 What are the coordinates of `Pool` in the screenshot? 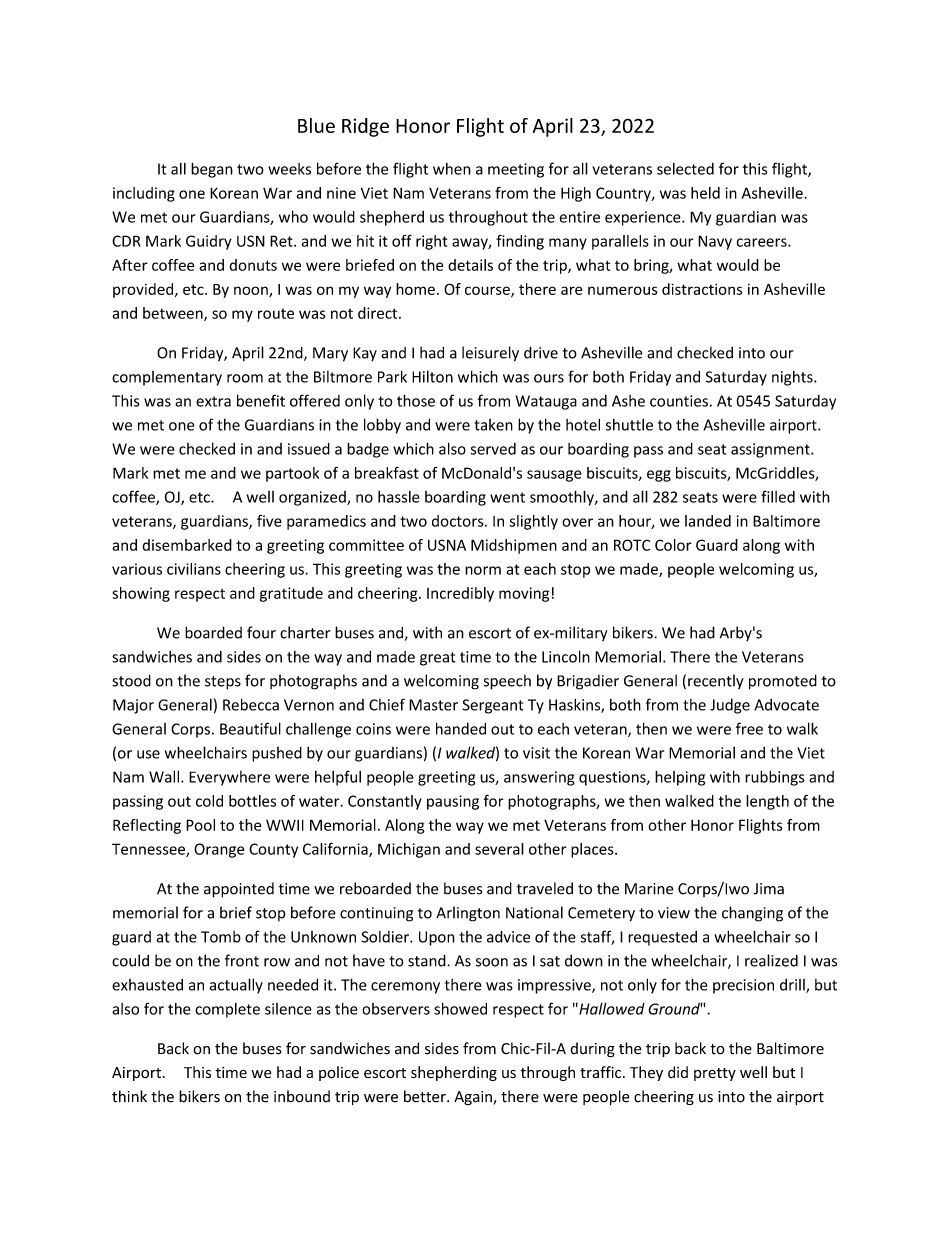 It's located at (200, 825).
